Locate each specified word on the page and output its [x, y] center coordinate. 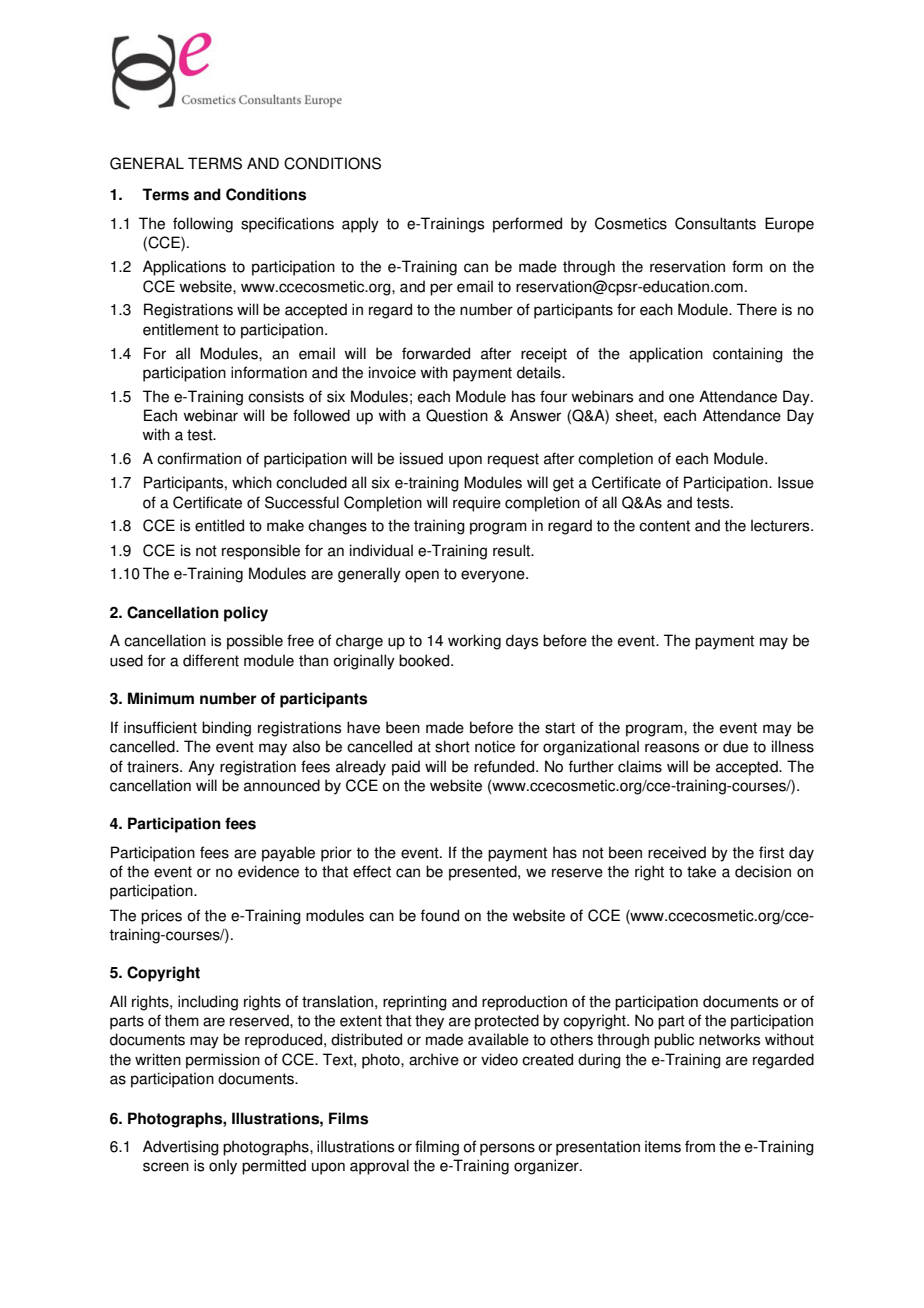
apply [360, 225]
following [203, 225]
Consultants [715, 223]
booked [425, 660]
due [735, 746]
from [700, 1146]
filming [437, 1148]
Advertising [181, 1148]
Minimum [161, 698]
